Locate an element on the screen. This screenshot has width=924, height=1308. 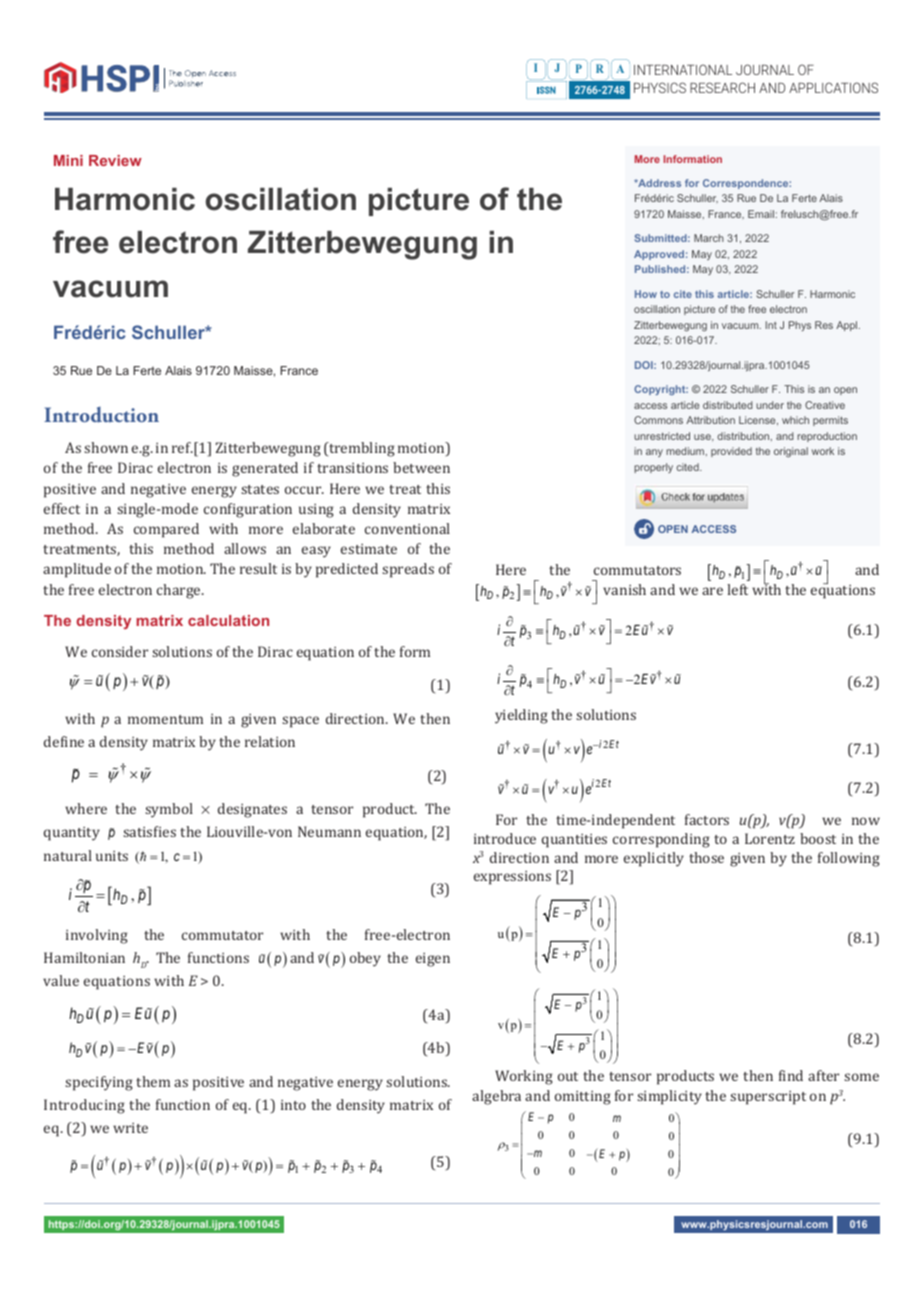
RESEARCH is located at coordinates (722, 87).
